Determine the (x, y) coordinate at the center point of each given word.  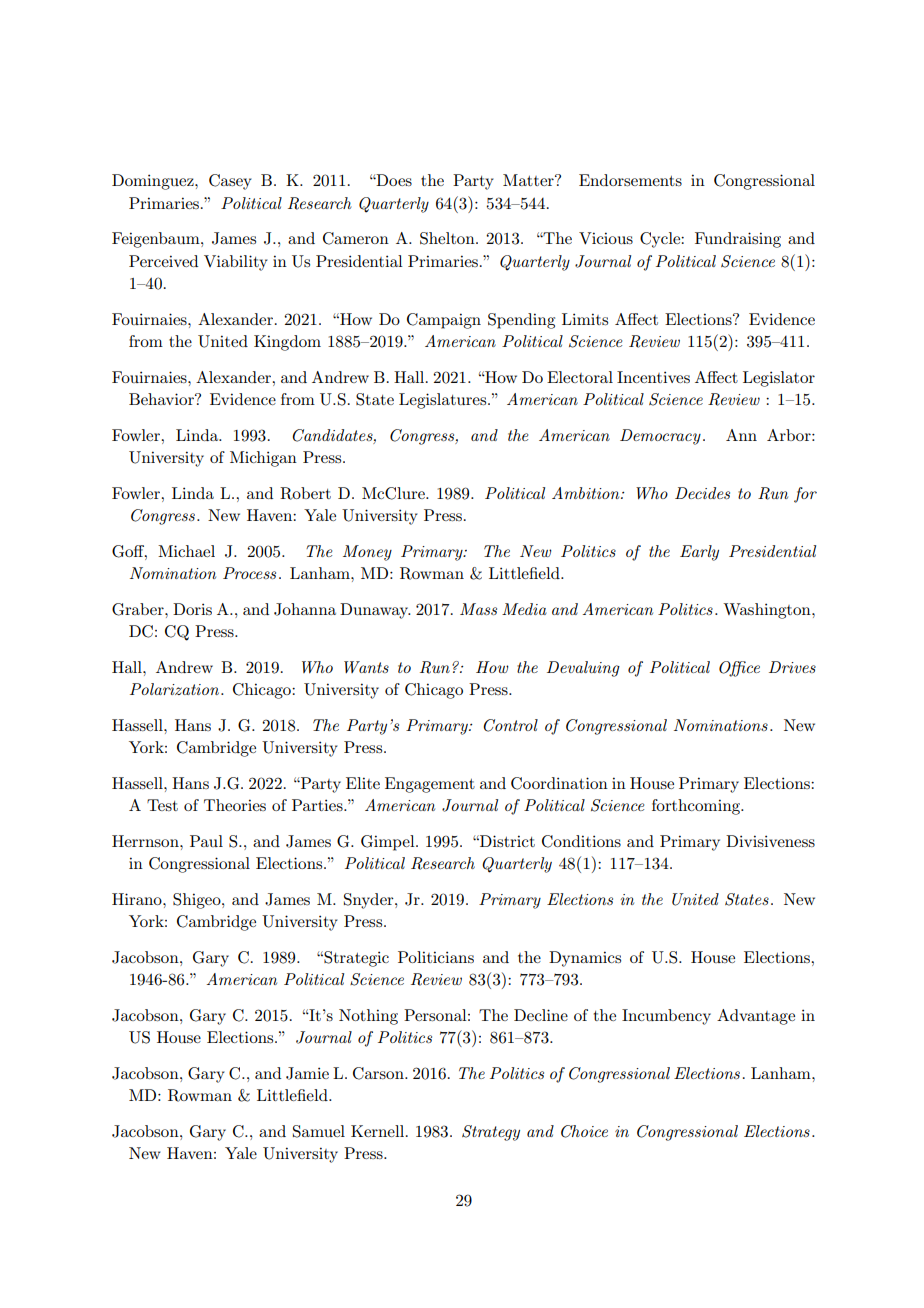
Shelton (448, 238)
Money (367, 553)
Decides (702, 493)
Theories (235, 805)
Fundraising (738, 240)
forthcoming (697, 807)
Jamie (307, 1073)
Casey (230, 182)
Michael (186, 551)
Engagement (430, 785)
